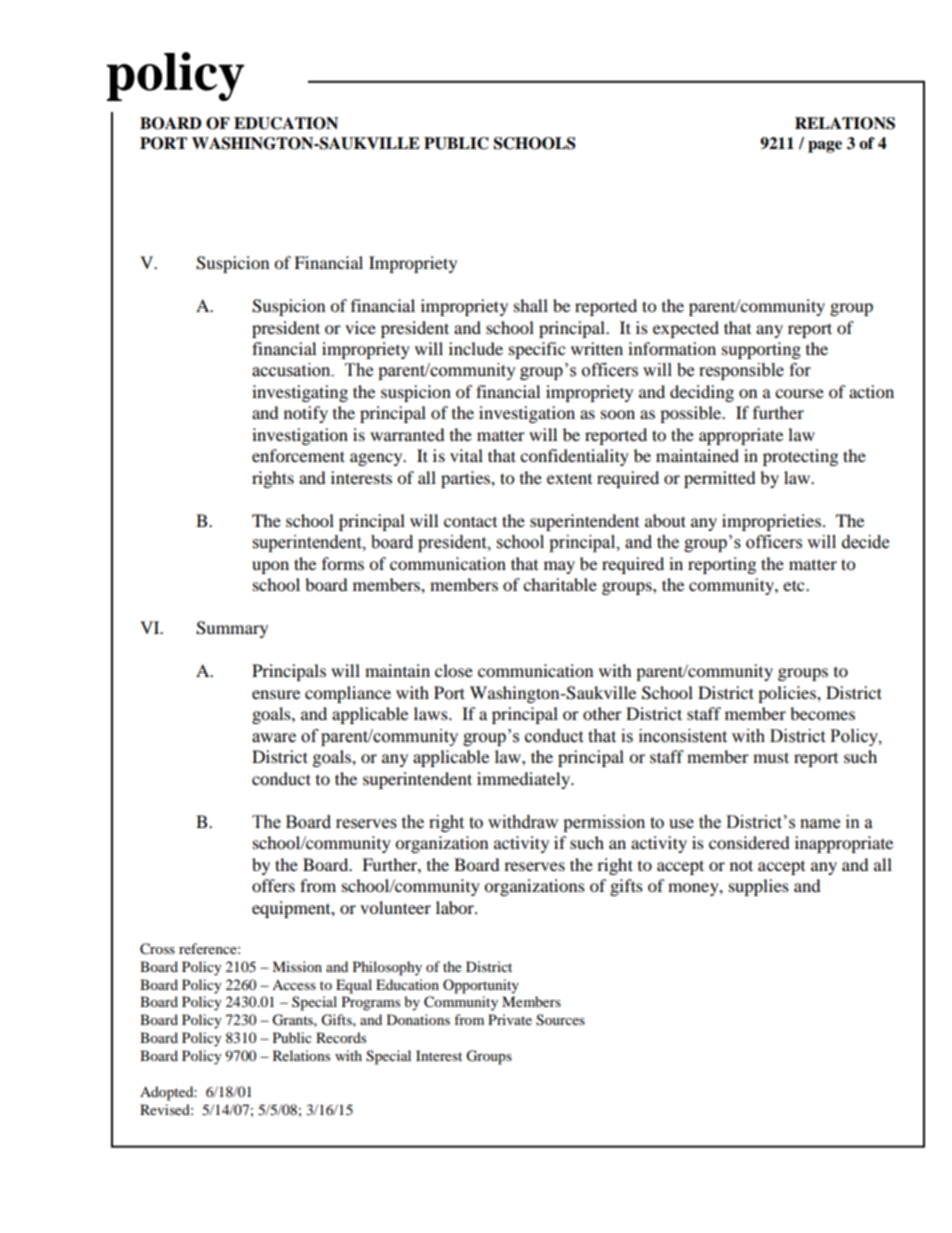 Image resolution: width=952 pixels, height=1233 pixels. Describe the element at coordinates (360, 327) in the screenshot. I see `vice` at that location.
